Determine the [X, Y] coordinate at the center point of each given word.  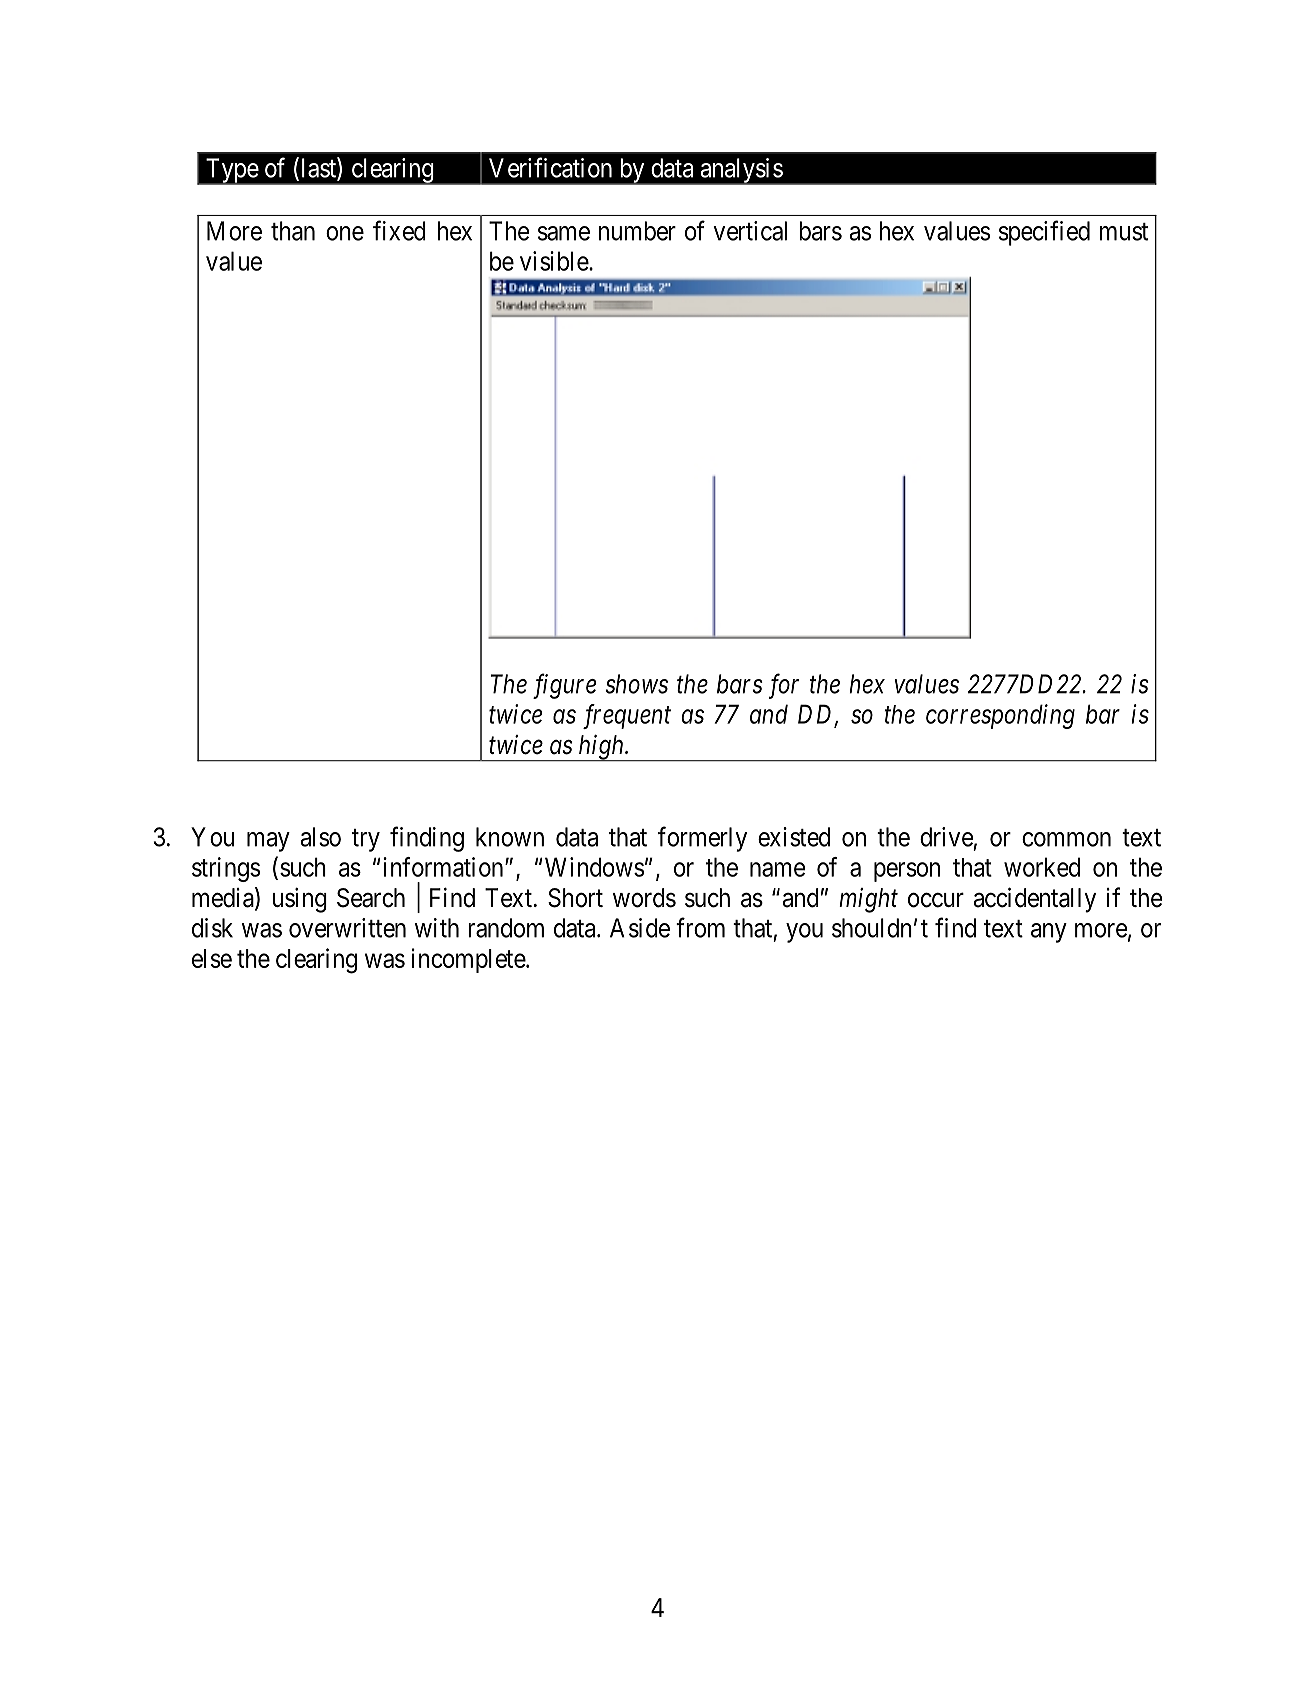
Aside [640, 928]
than [293, 231]
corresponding [1000, 716]
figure [564, 686]
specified [1044, 233]
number [637, 231]
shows [636, 684]
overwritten [347, 928]
